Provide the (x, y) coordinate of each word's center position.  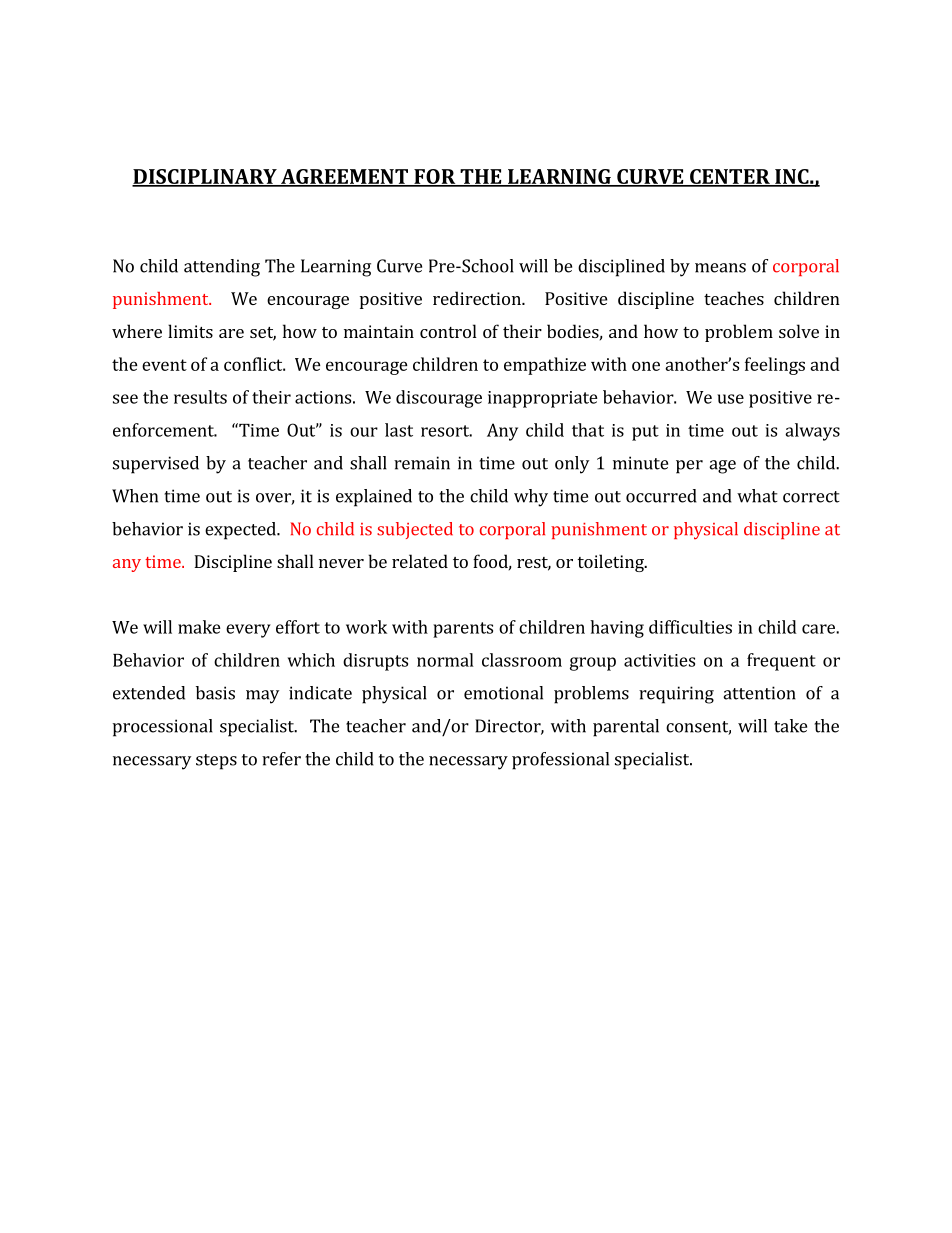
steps (216, 762)
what (757, 496)
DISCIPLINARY (205, 177)
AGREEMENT (344, 177)
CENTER (730, 177)
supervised (156, 465)
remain (422, 463)
